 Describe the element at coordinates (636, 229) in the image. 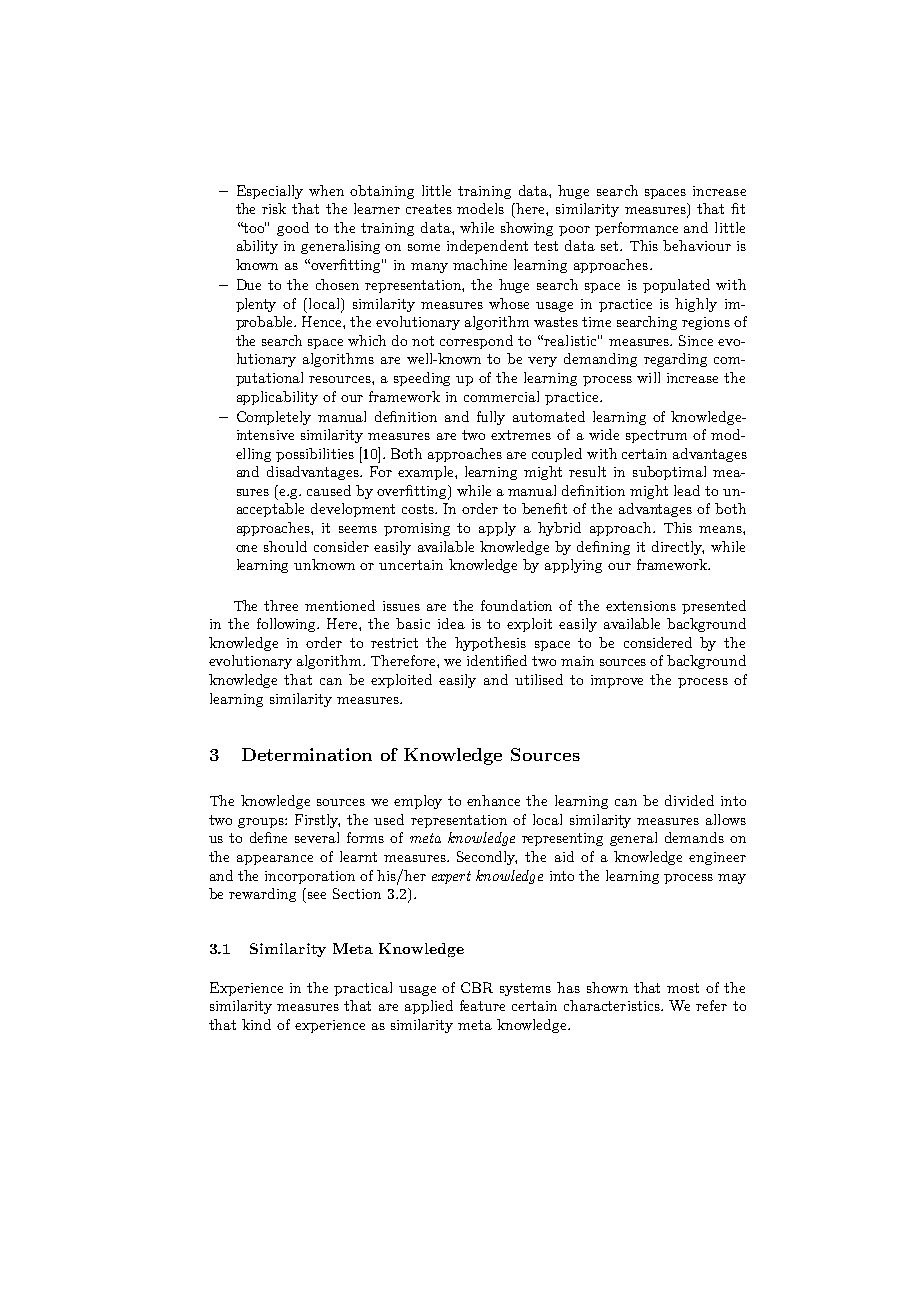

I see `performance` at that location.
